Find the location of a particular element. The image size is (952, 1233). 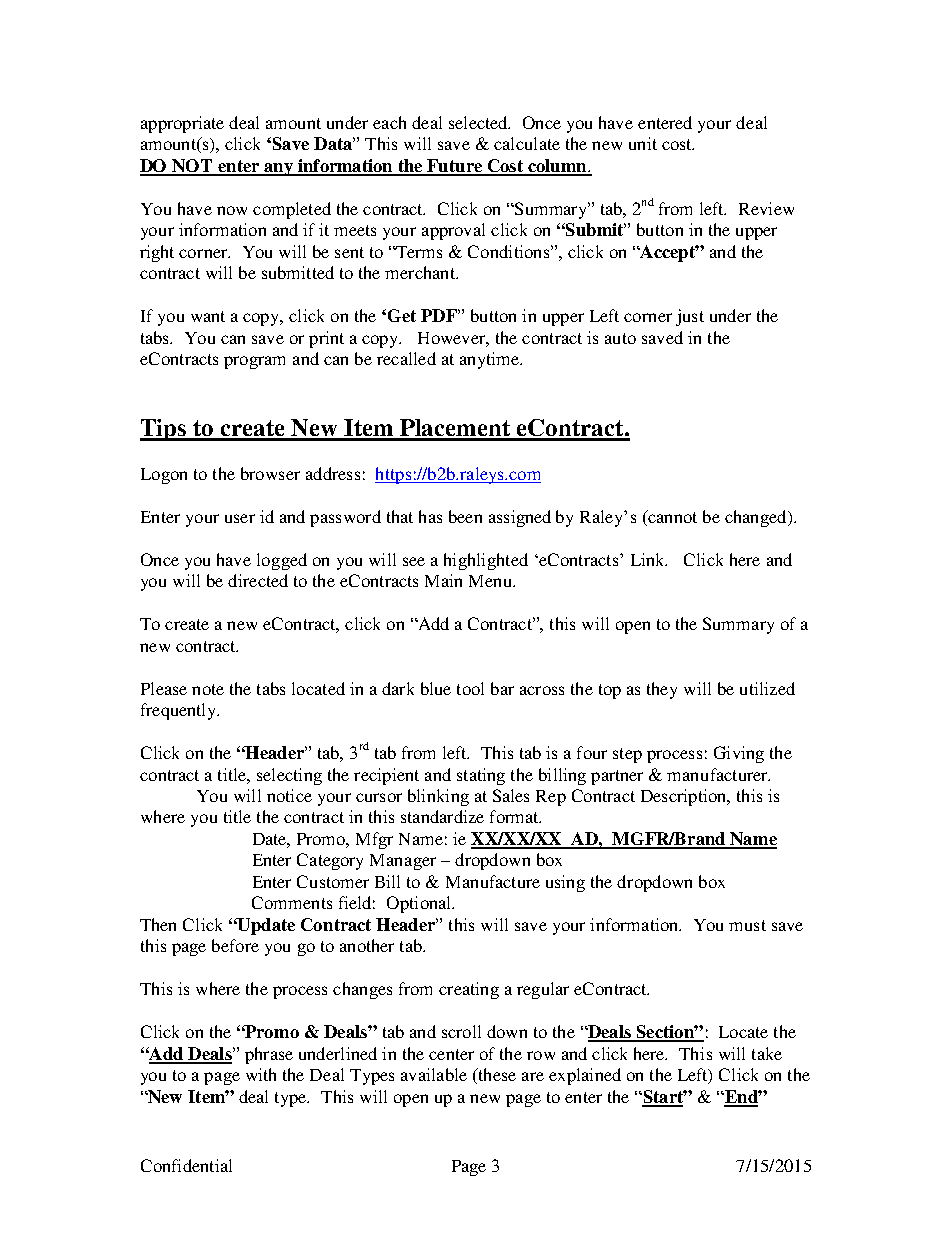

appropriate is located at coordinates (182, 124).
